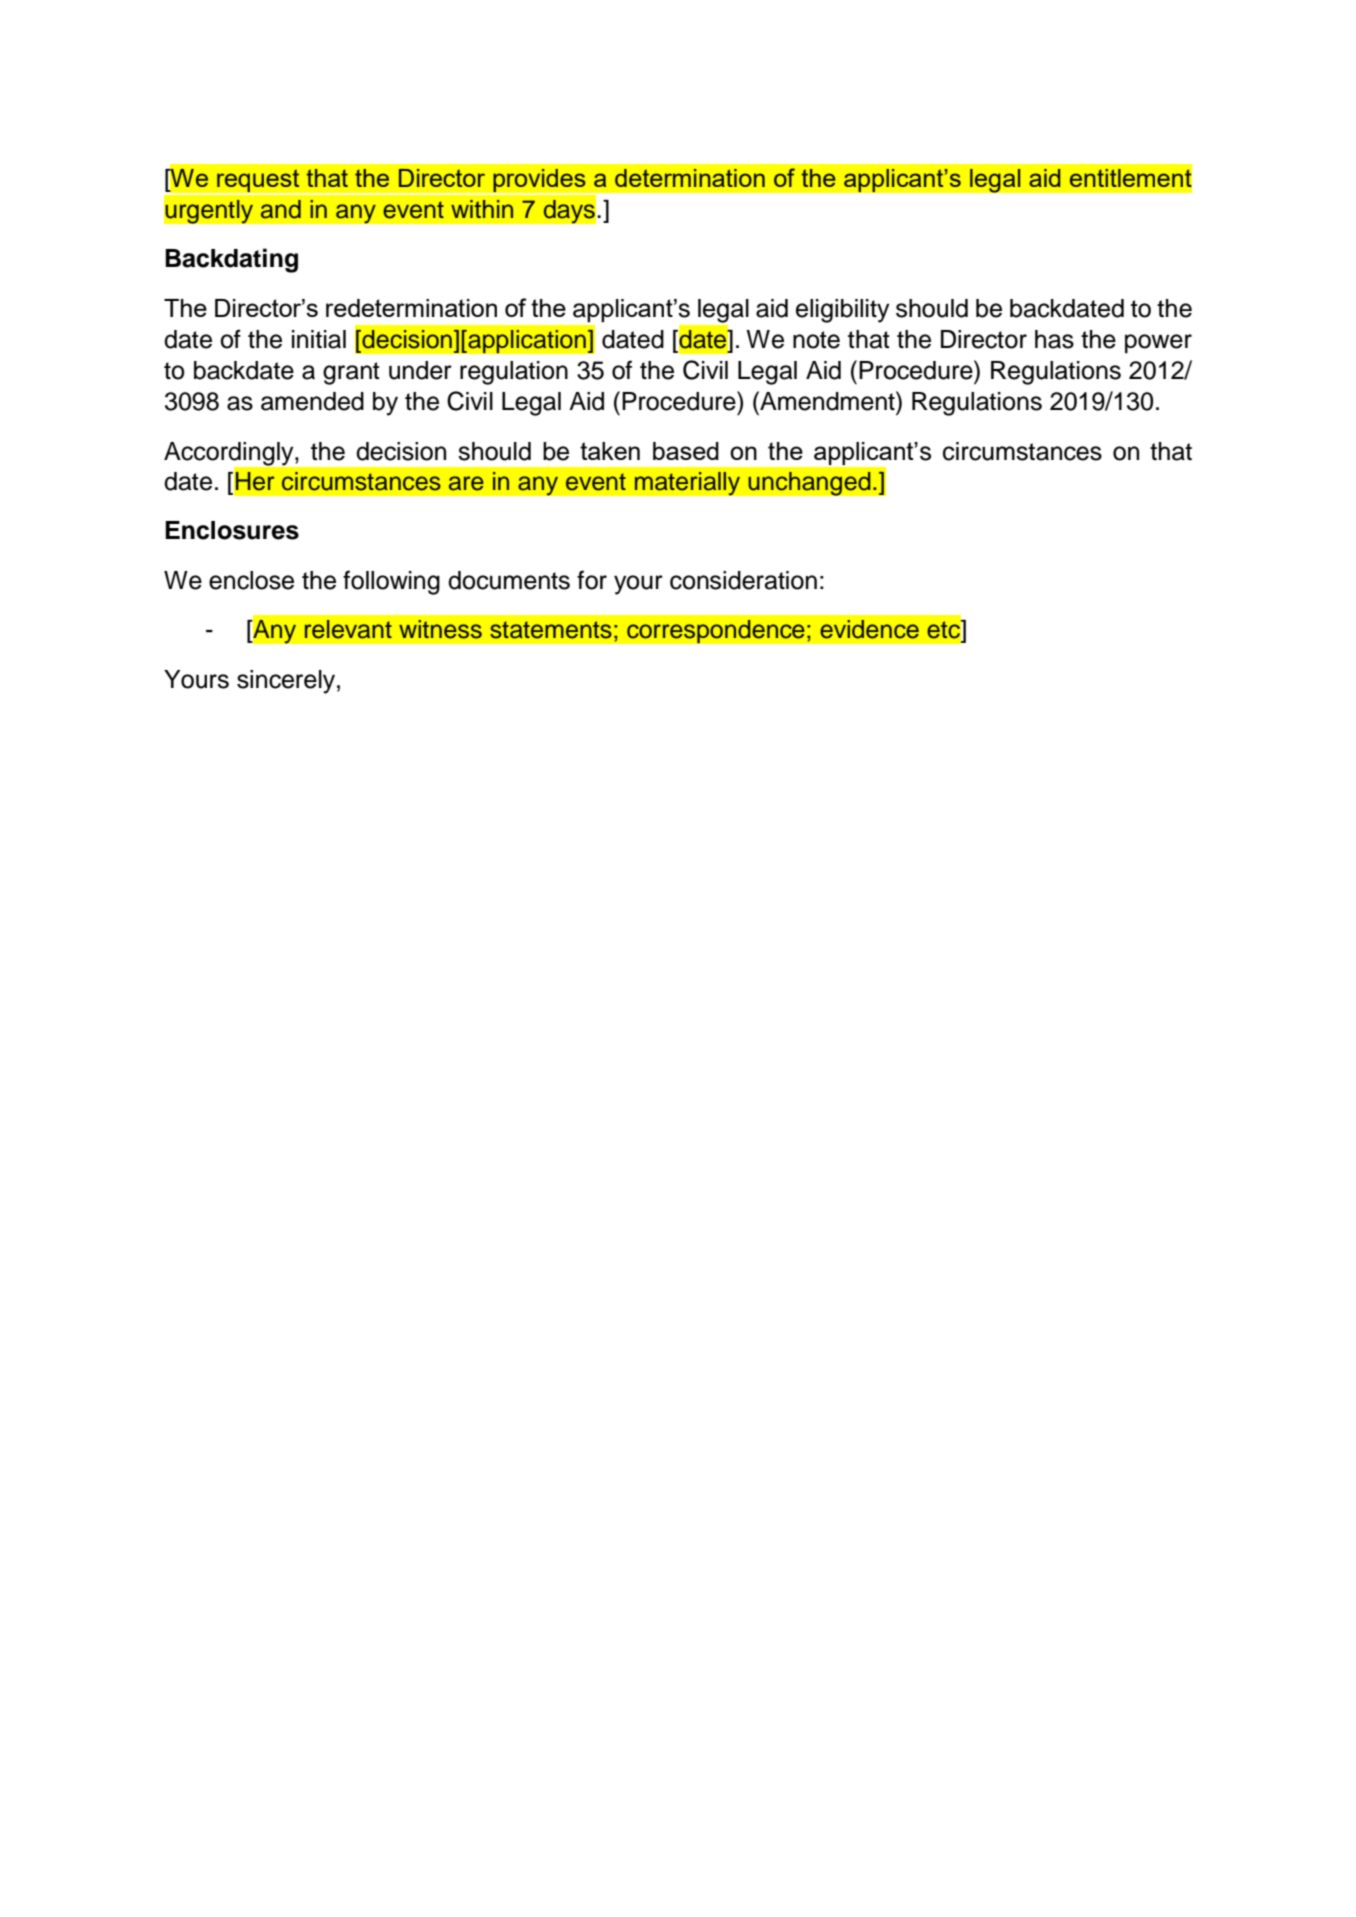 The height and width of the screenshot is (1917, 1356). What do you see at coordinates (539, 182) in the screenshot?
I see `provides` at bounding box center [539, 182].
